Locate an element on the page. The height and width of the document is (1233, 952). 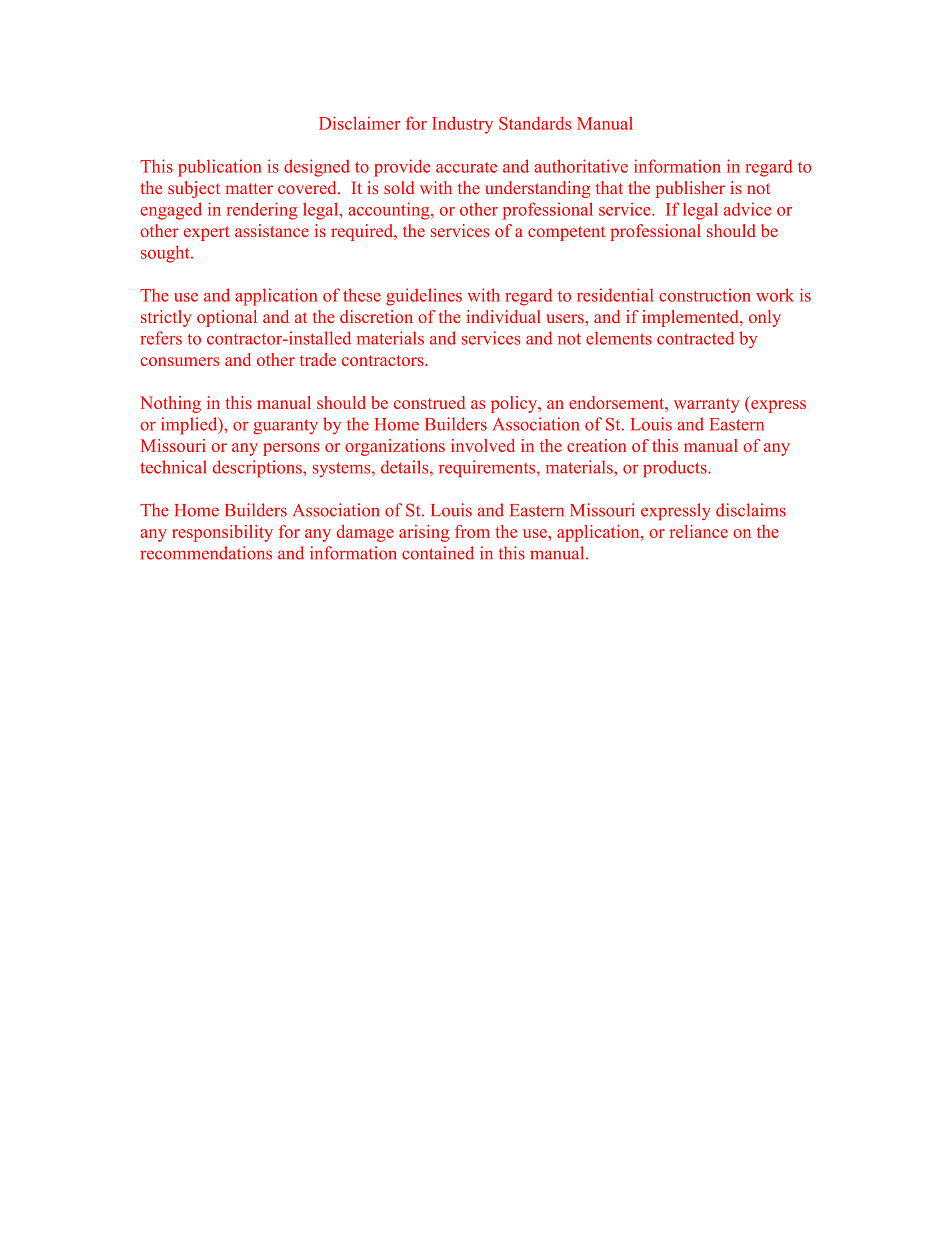
Industry is located at coordinates (462, 125).
